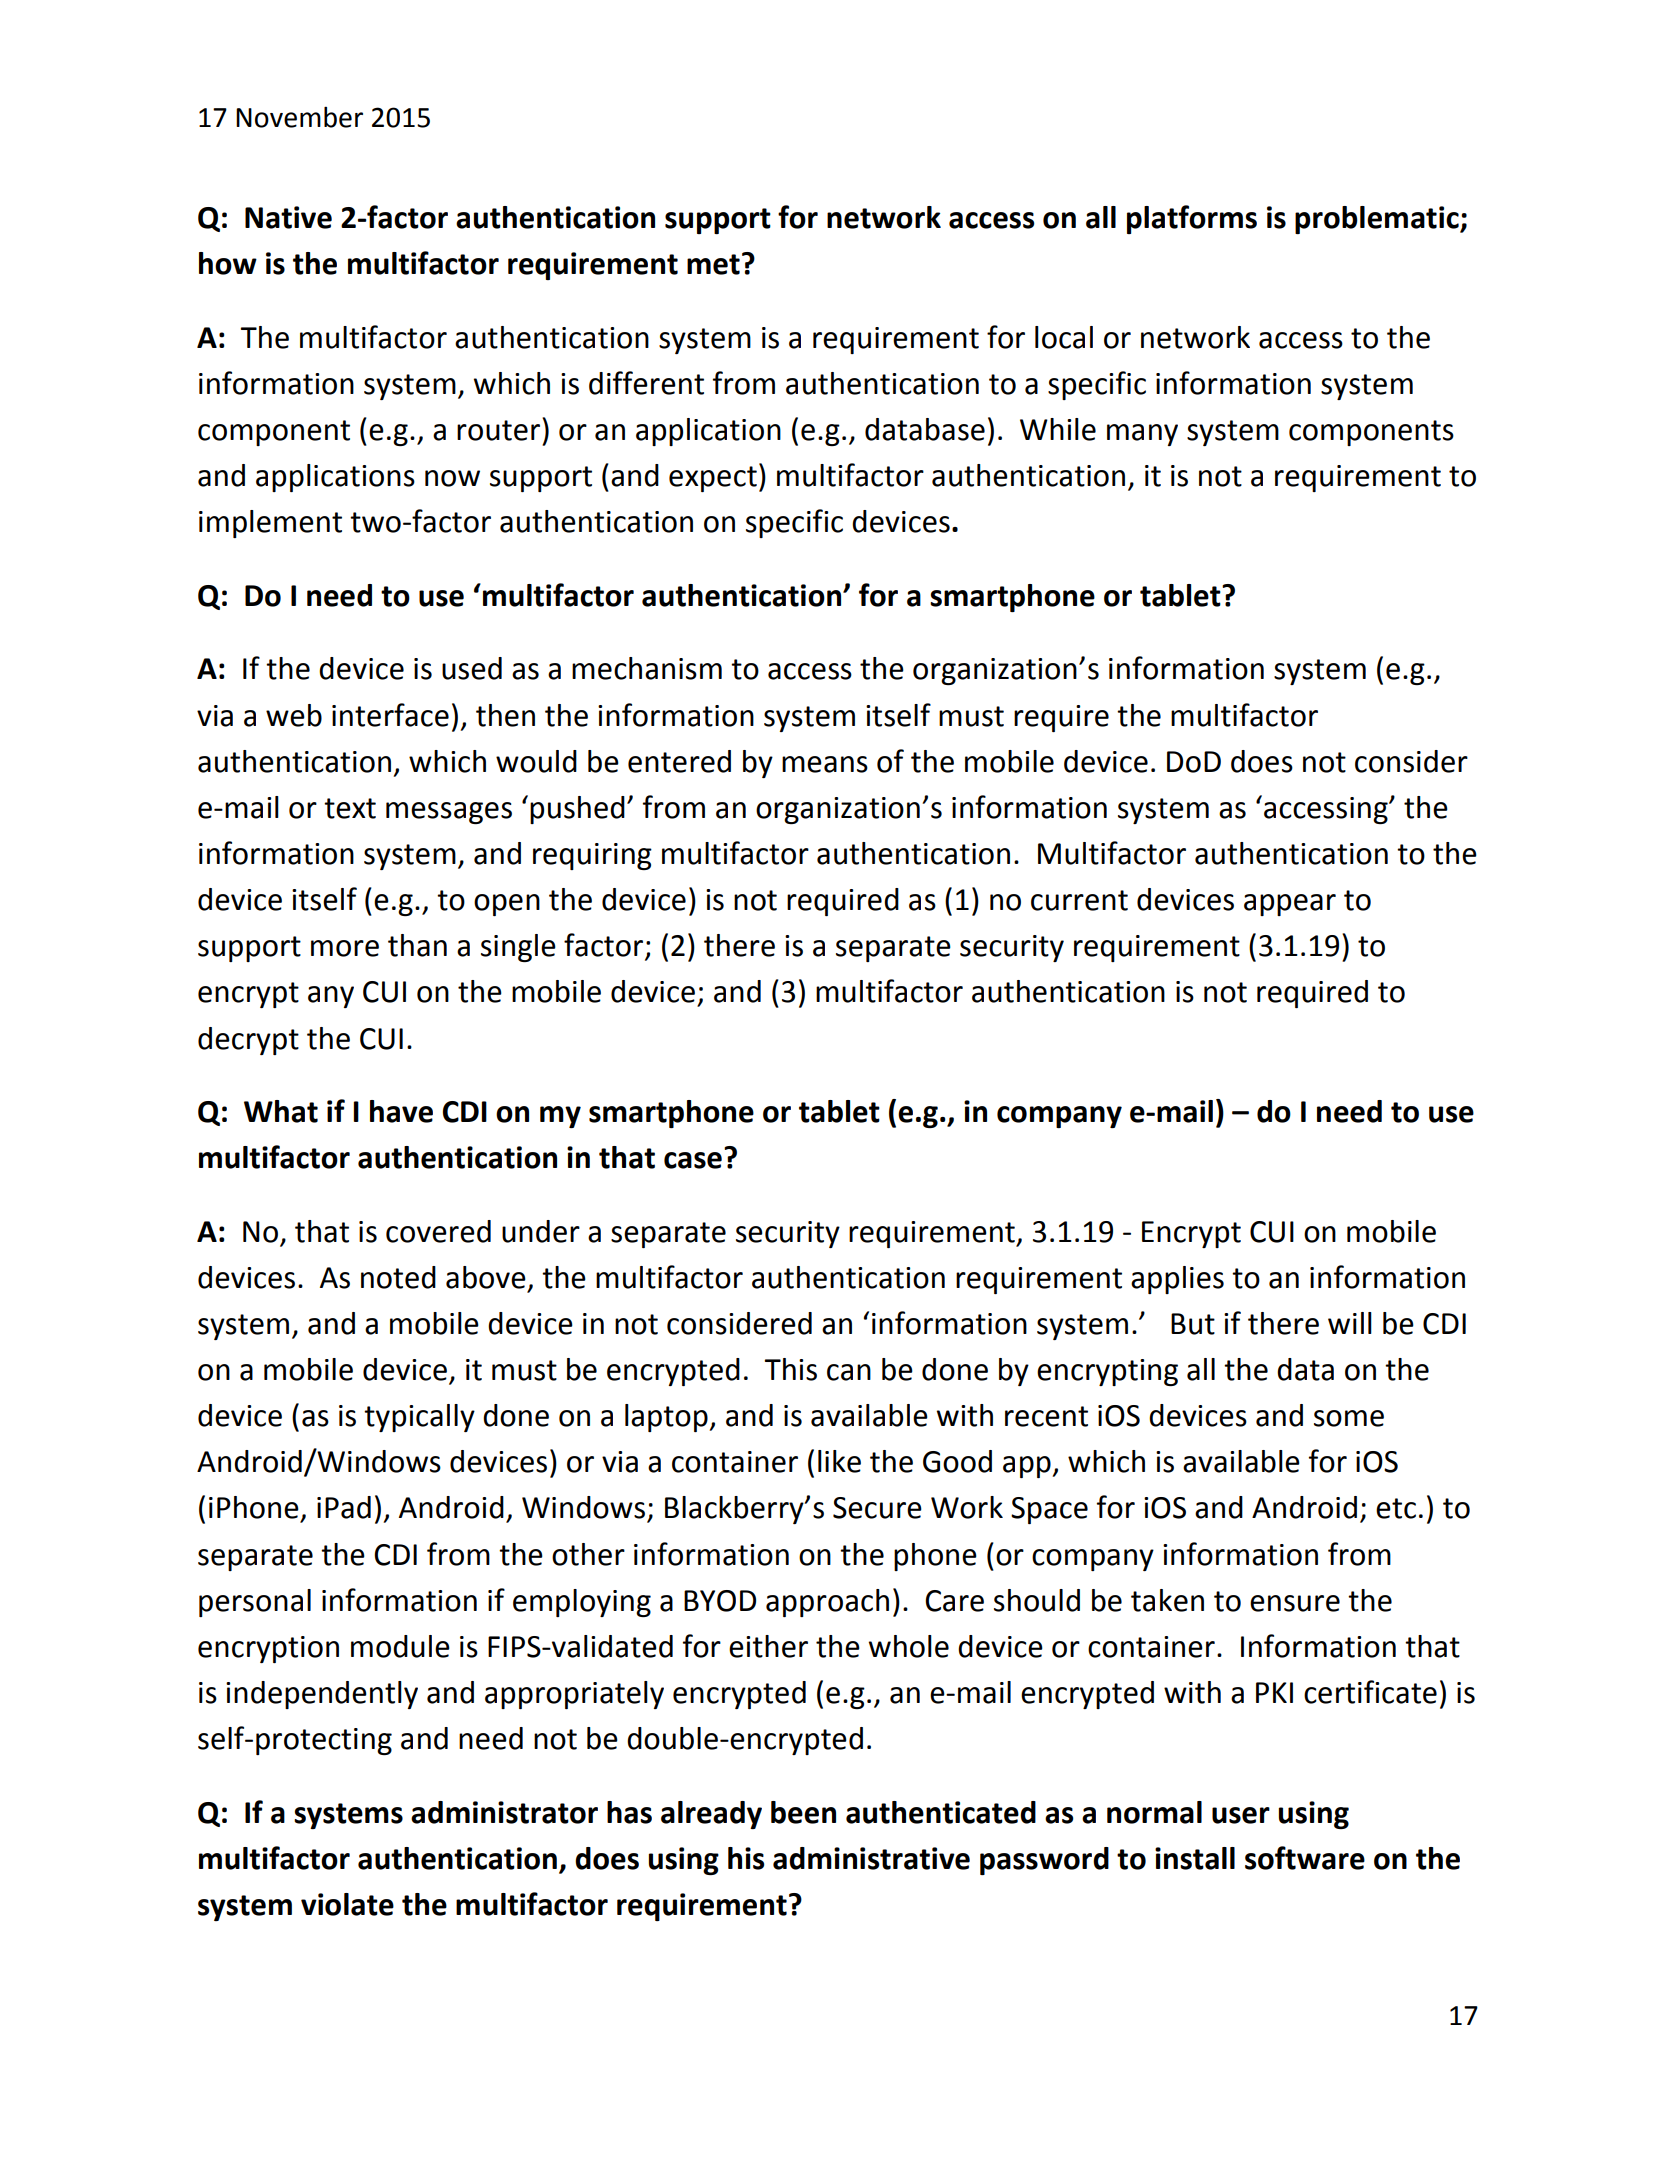 This screenshot has width=1676, height=2169. I want to click on November, so click(299, 117).
